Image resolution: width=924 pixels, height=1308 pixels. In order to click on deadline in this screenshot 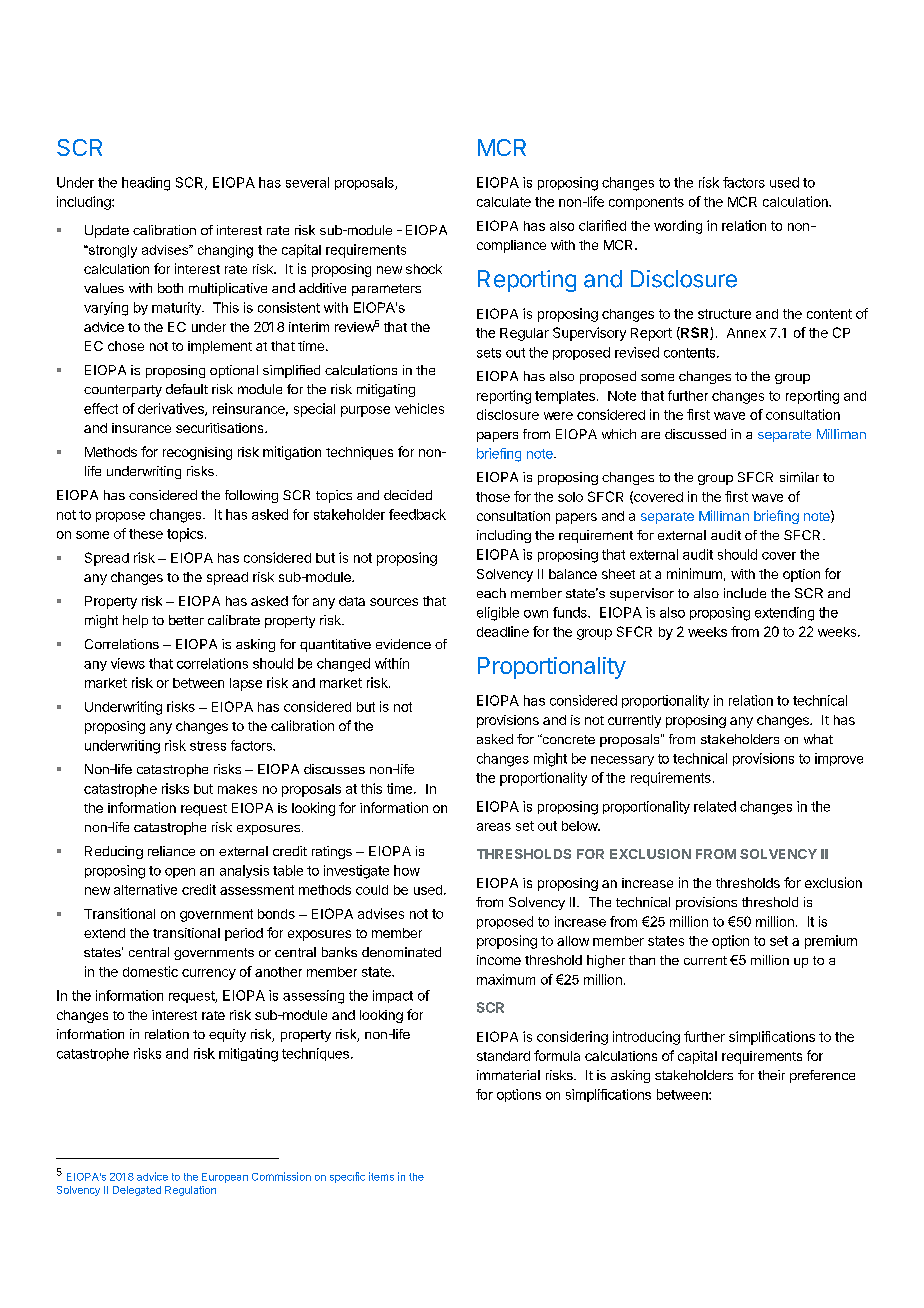, I will do `click(503, 631)`.
